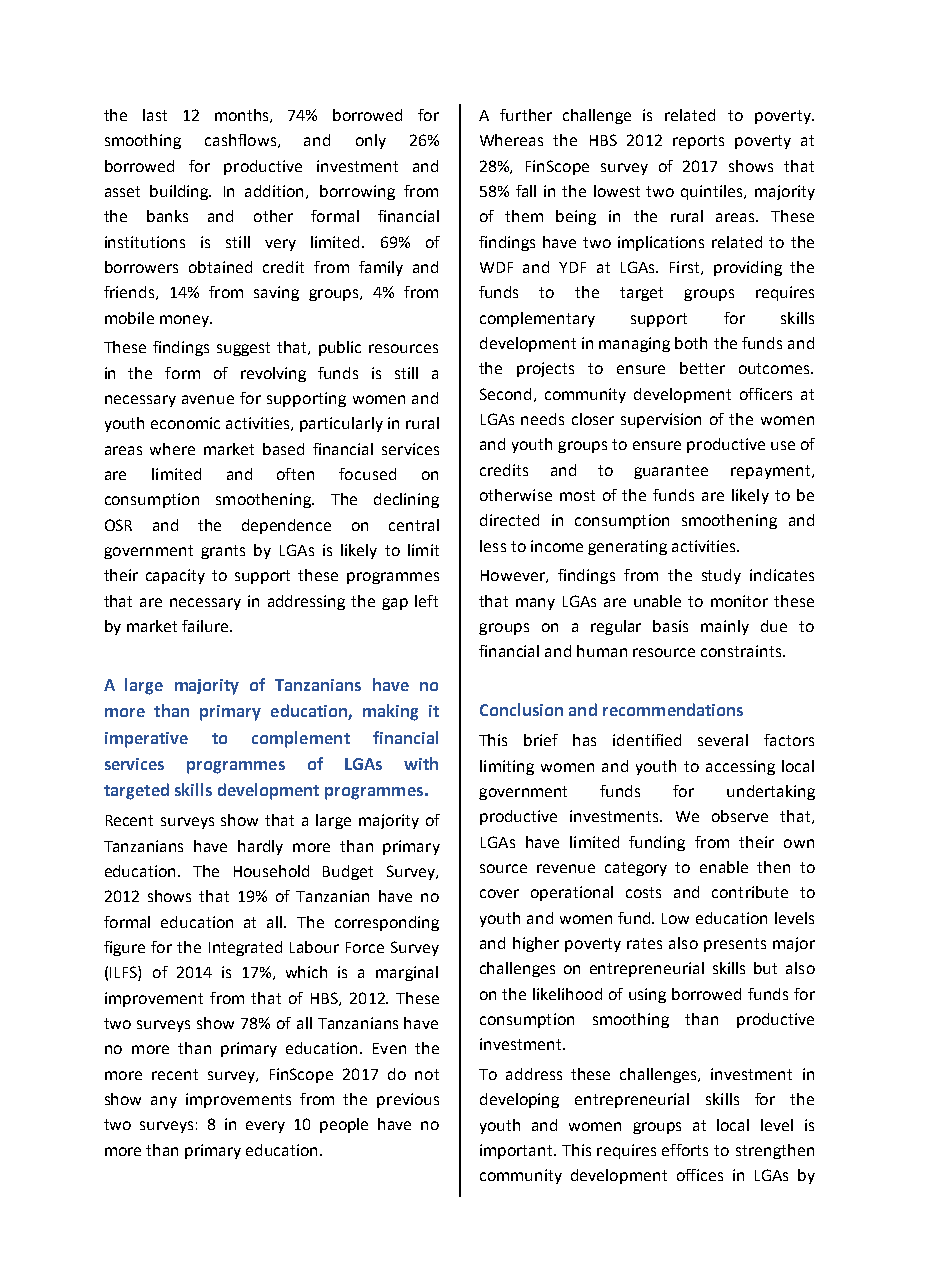  What do you see at coordinates (260, 847) in the document?
I see `hardly` at bounding box center [260, 847].
